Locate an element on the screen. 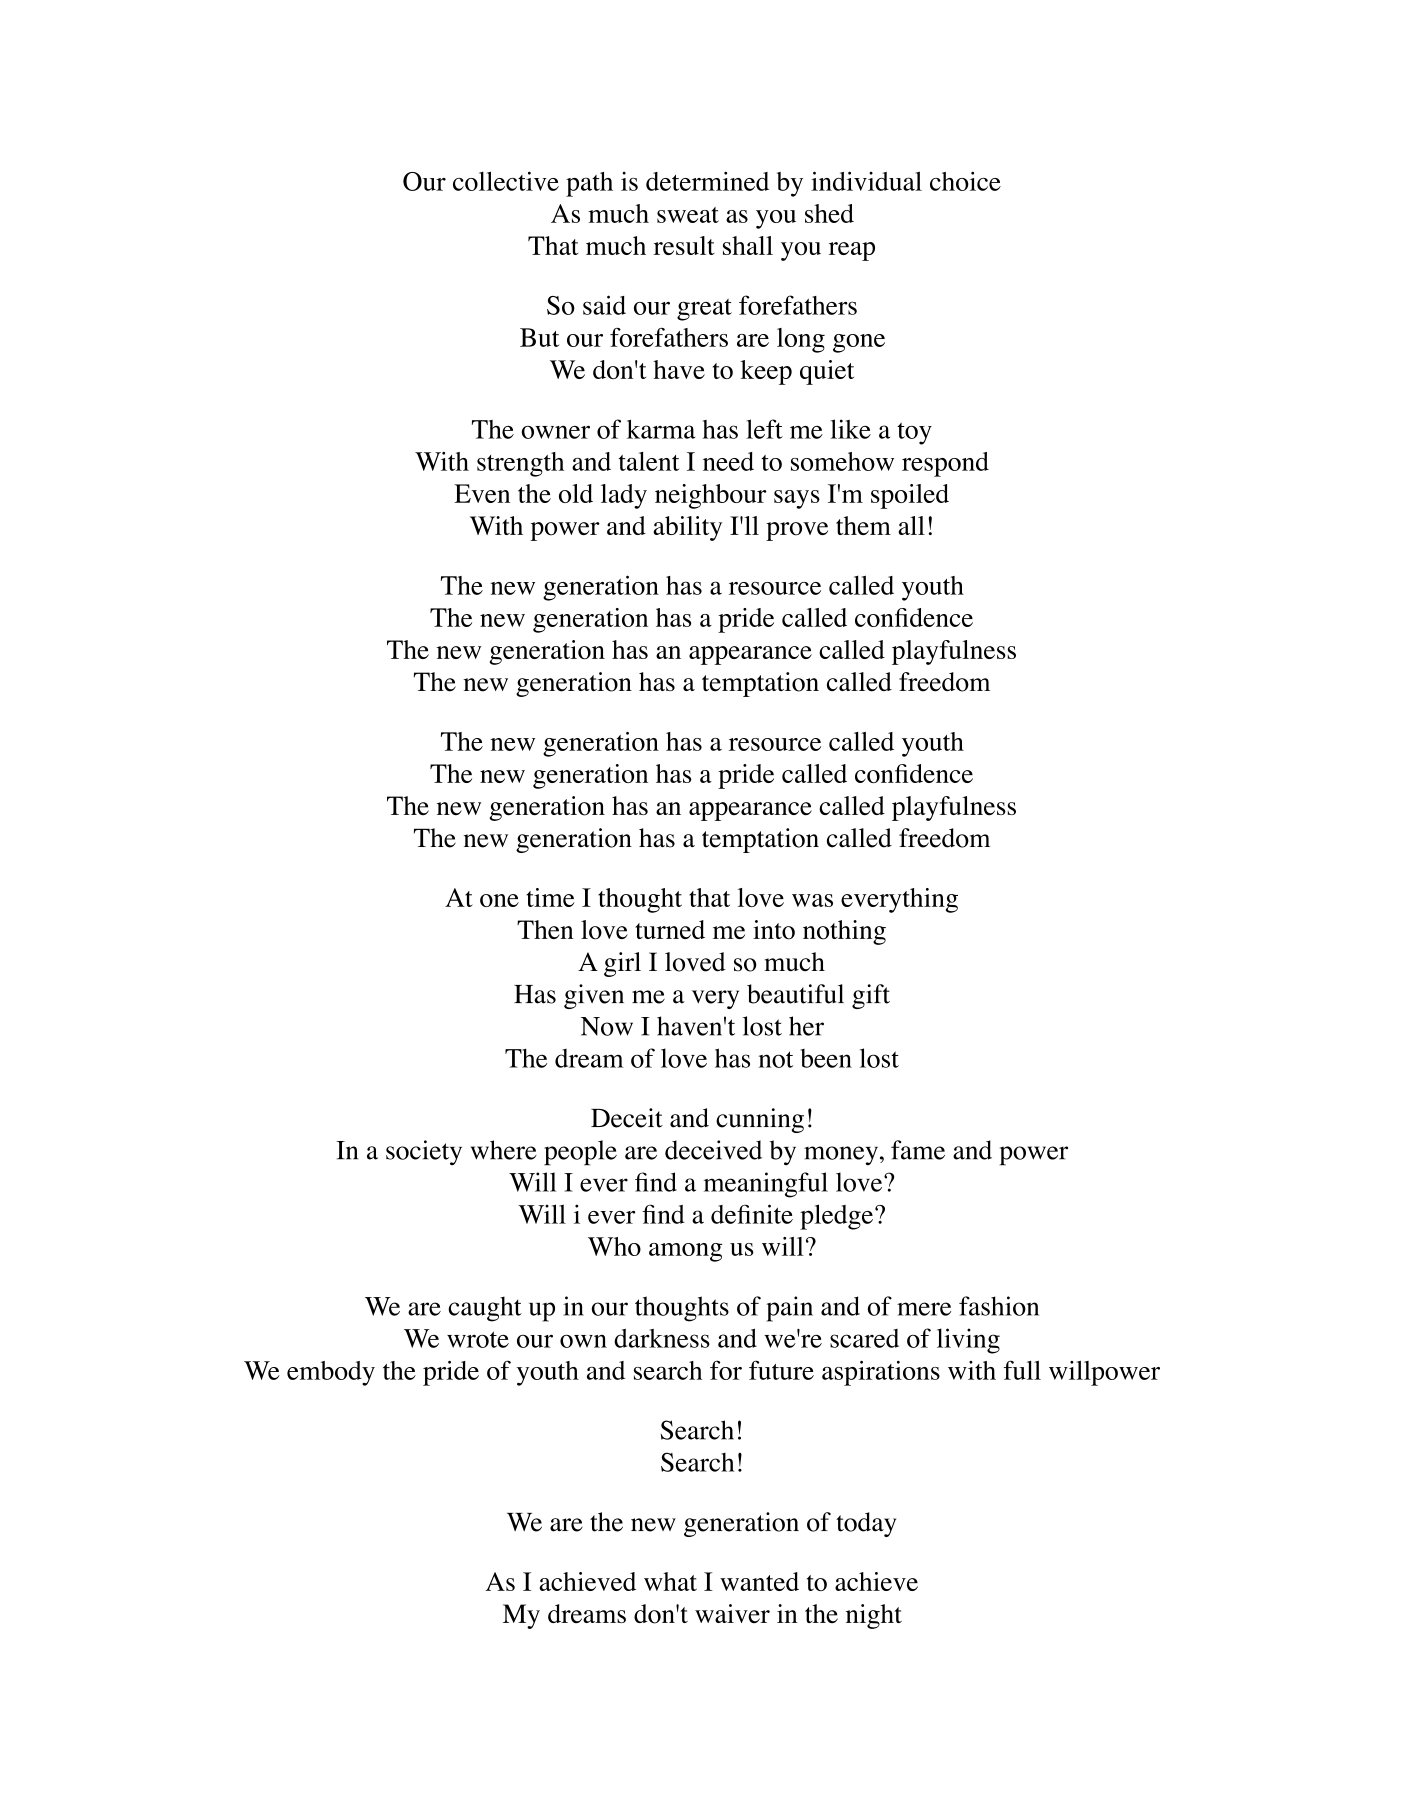 This screenshot has height=1818, width=1404. was is located at coordinates (812, 900).
